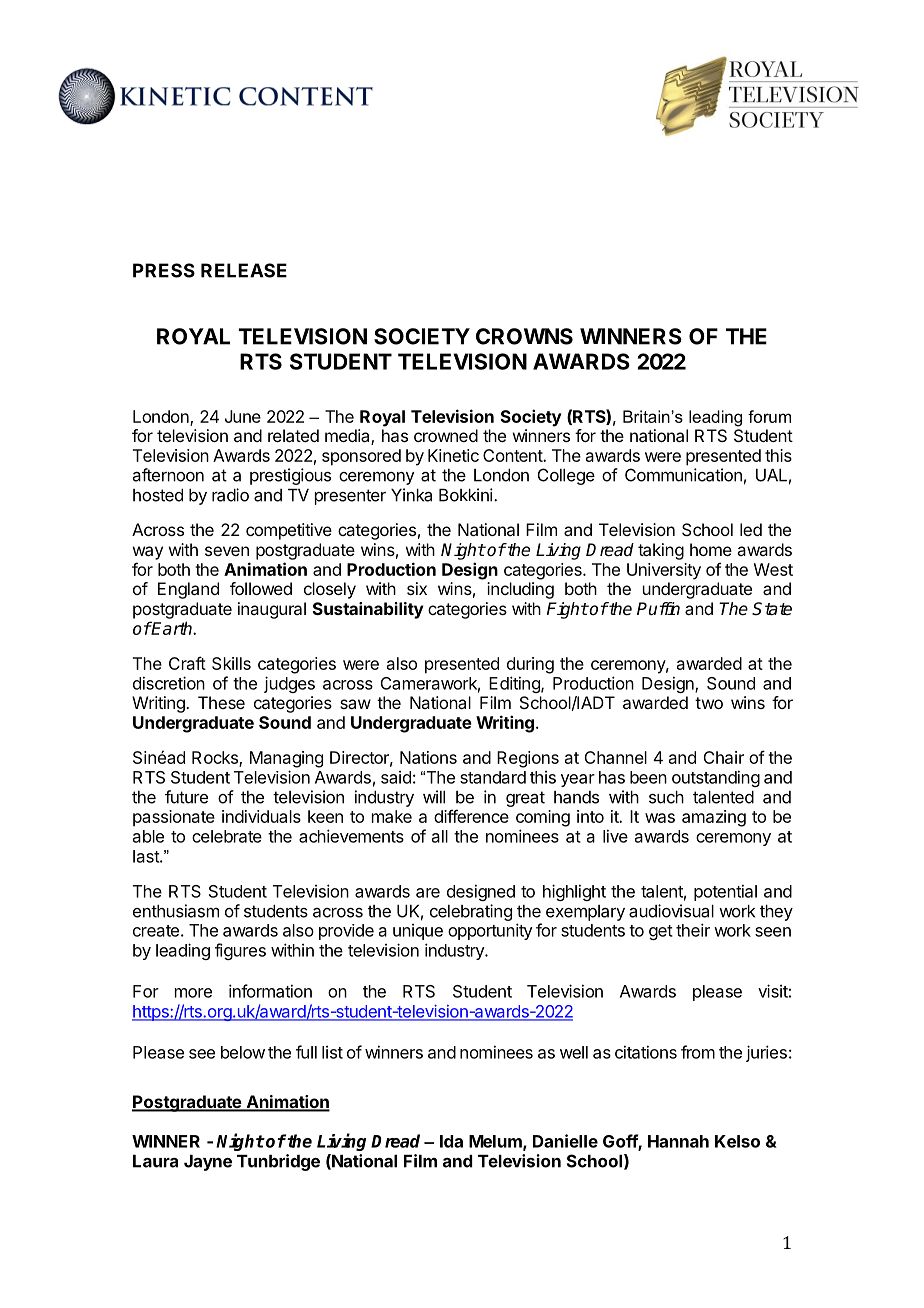  Describe the element at coordinates (524, 336) in the image. I see `CROWNS` at that location.
